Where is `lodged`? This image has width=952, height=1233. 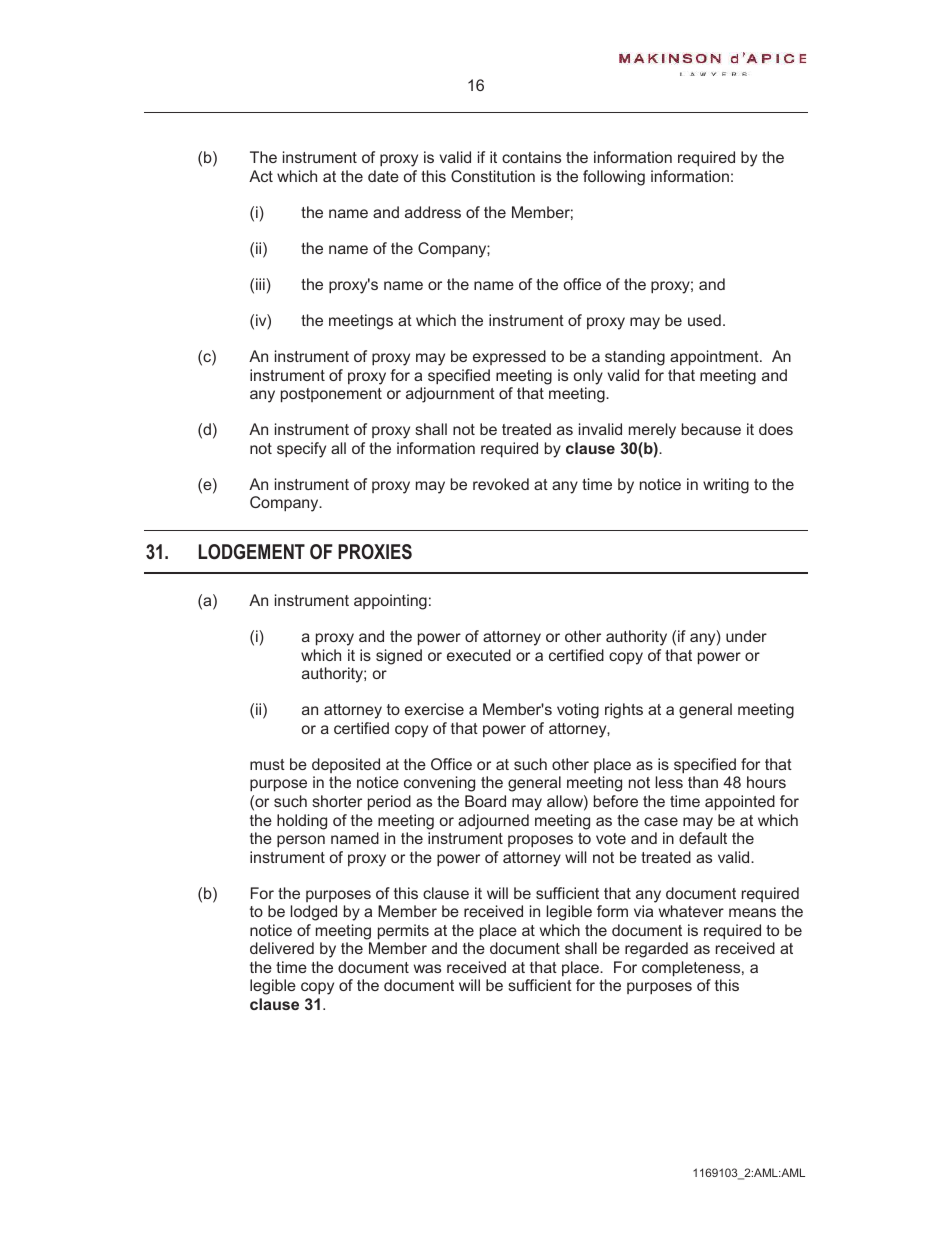 lodged is located at coordinates (314, 913).
